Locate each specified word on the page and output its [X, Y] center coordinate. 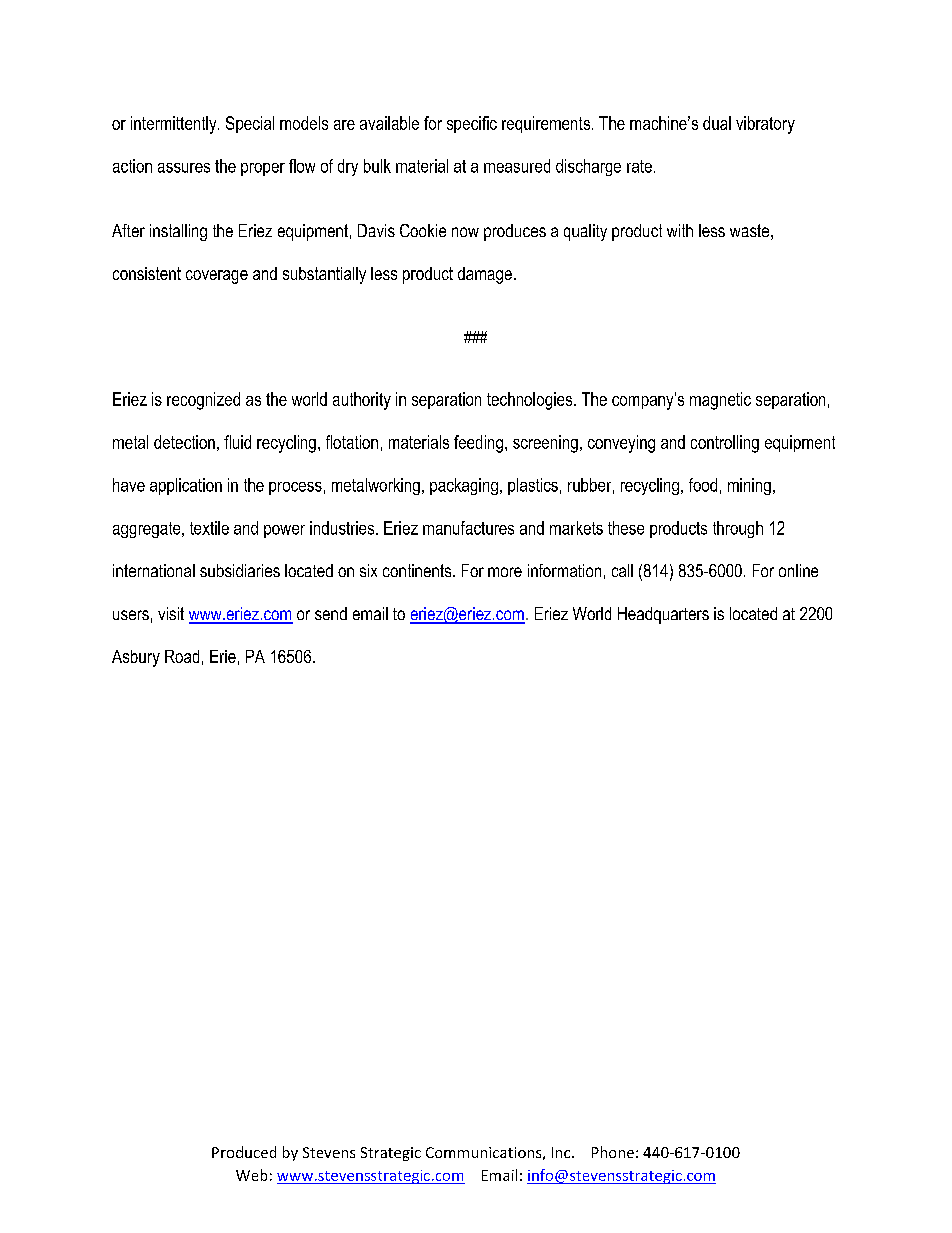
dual [717, 123]
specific [472, 124]
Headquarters [663, 615]
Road [182, 656]
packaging [464, 486]
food [703, 485]
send [331, 613]
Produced [244, 1152]
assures [184, 168]
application [186, 486]
